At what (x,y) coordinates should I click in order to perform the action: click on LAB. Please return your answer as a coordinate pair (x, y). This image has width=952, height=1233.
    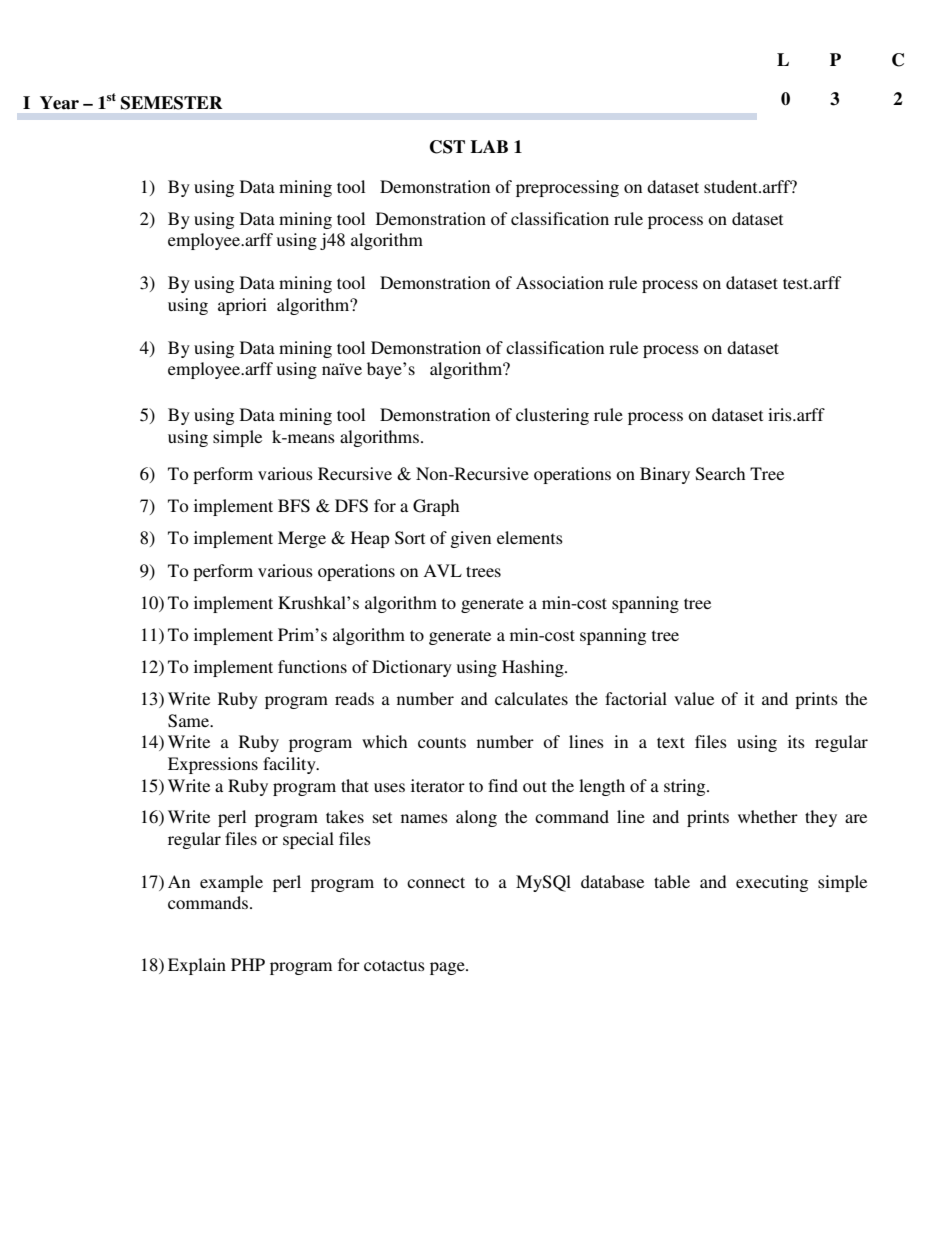
    Looking at the image, I should click on (489, 146).
